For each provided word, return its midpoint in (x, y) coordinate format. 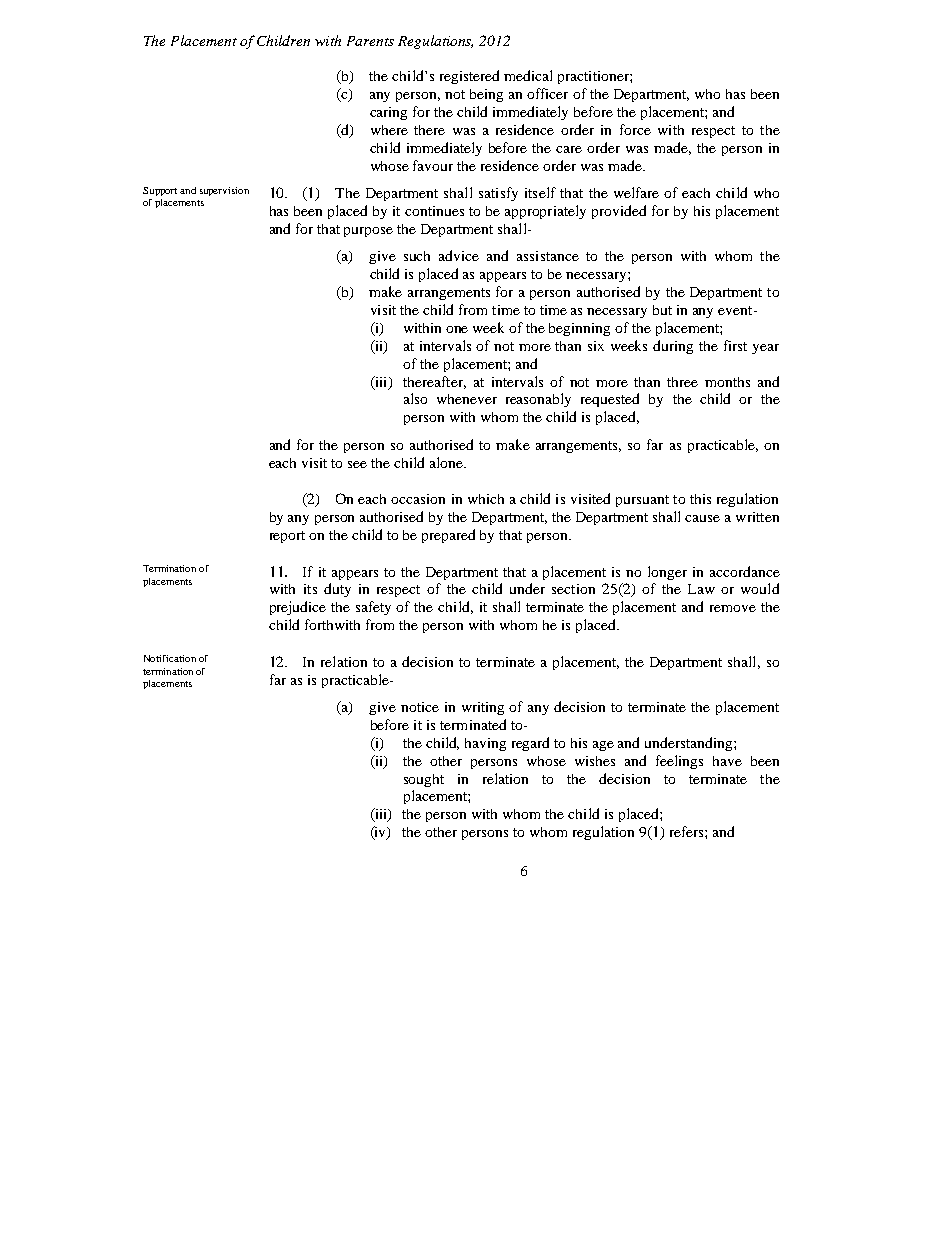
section (573, 589)
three (682, 382)
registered (469, 77)
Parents (370, 41)
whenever (467, 399)
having (485, 744)
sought (424, 780)
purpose (368, 232)
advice (459, 255)
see (357, 464)
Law (701, 589)
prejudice (298, 608)
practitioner (594, 77)
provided (619, 212)
